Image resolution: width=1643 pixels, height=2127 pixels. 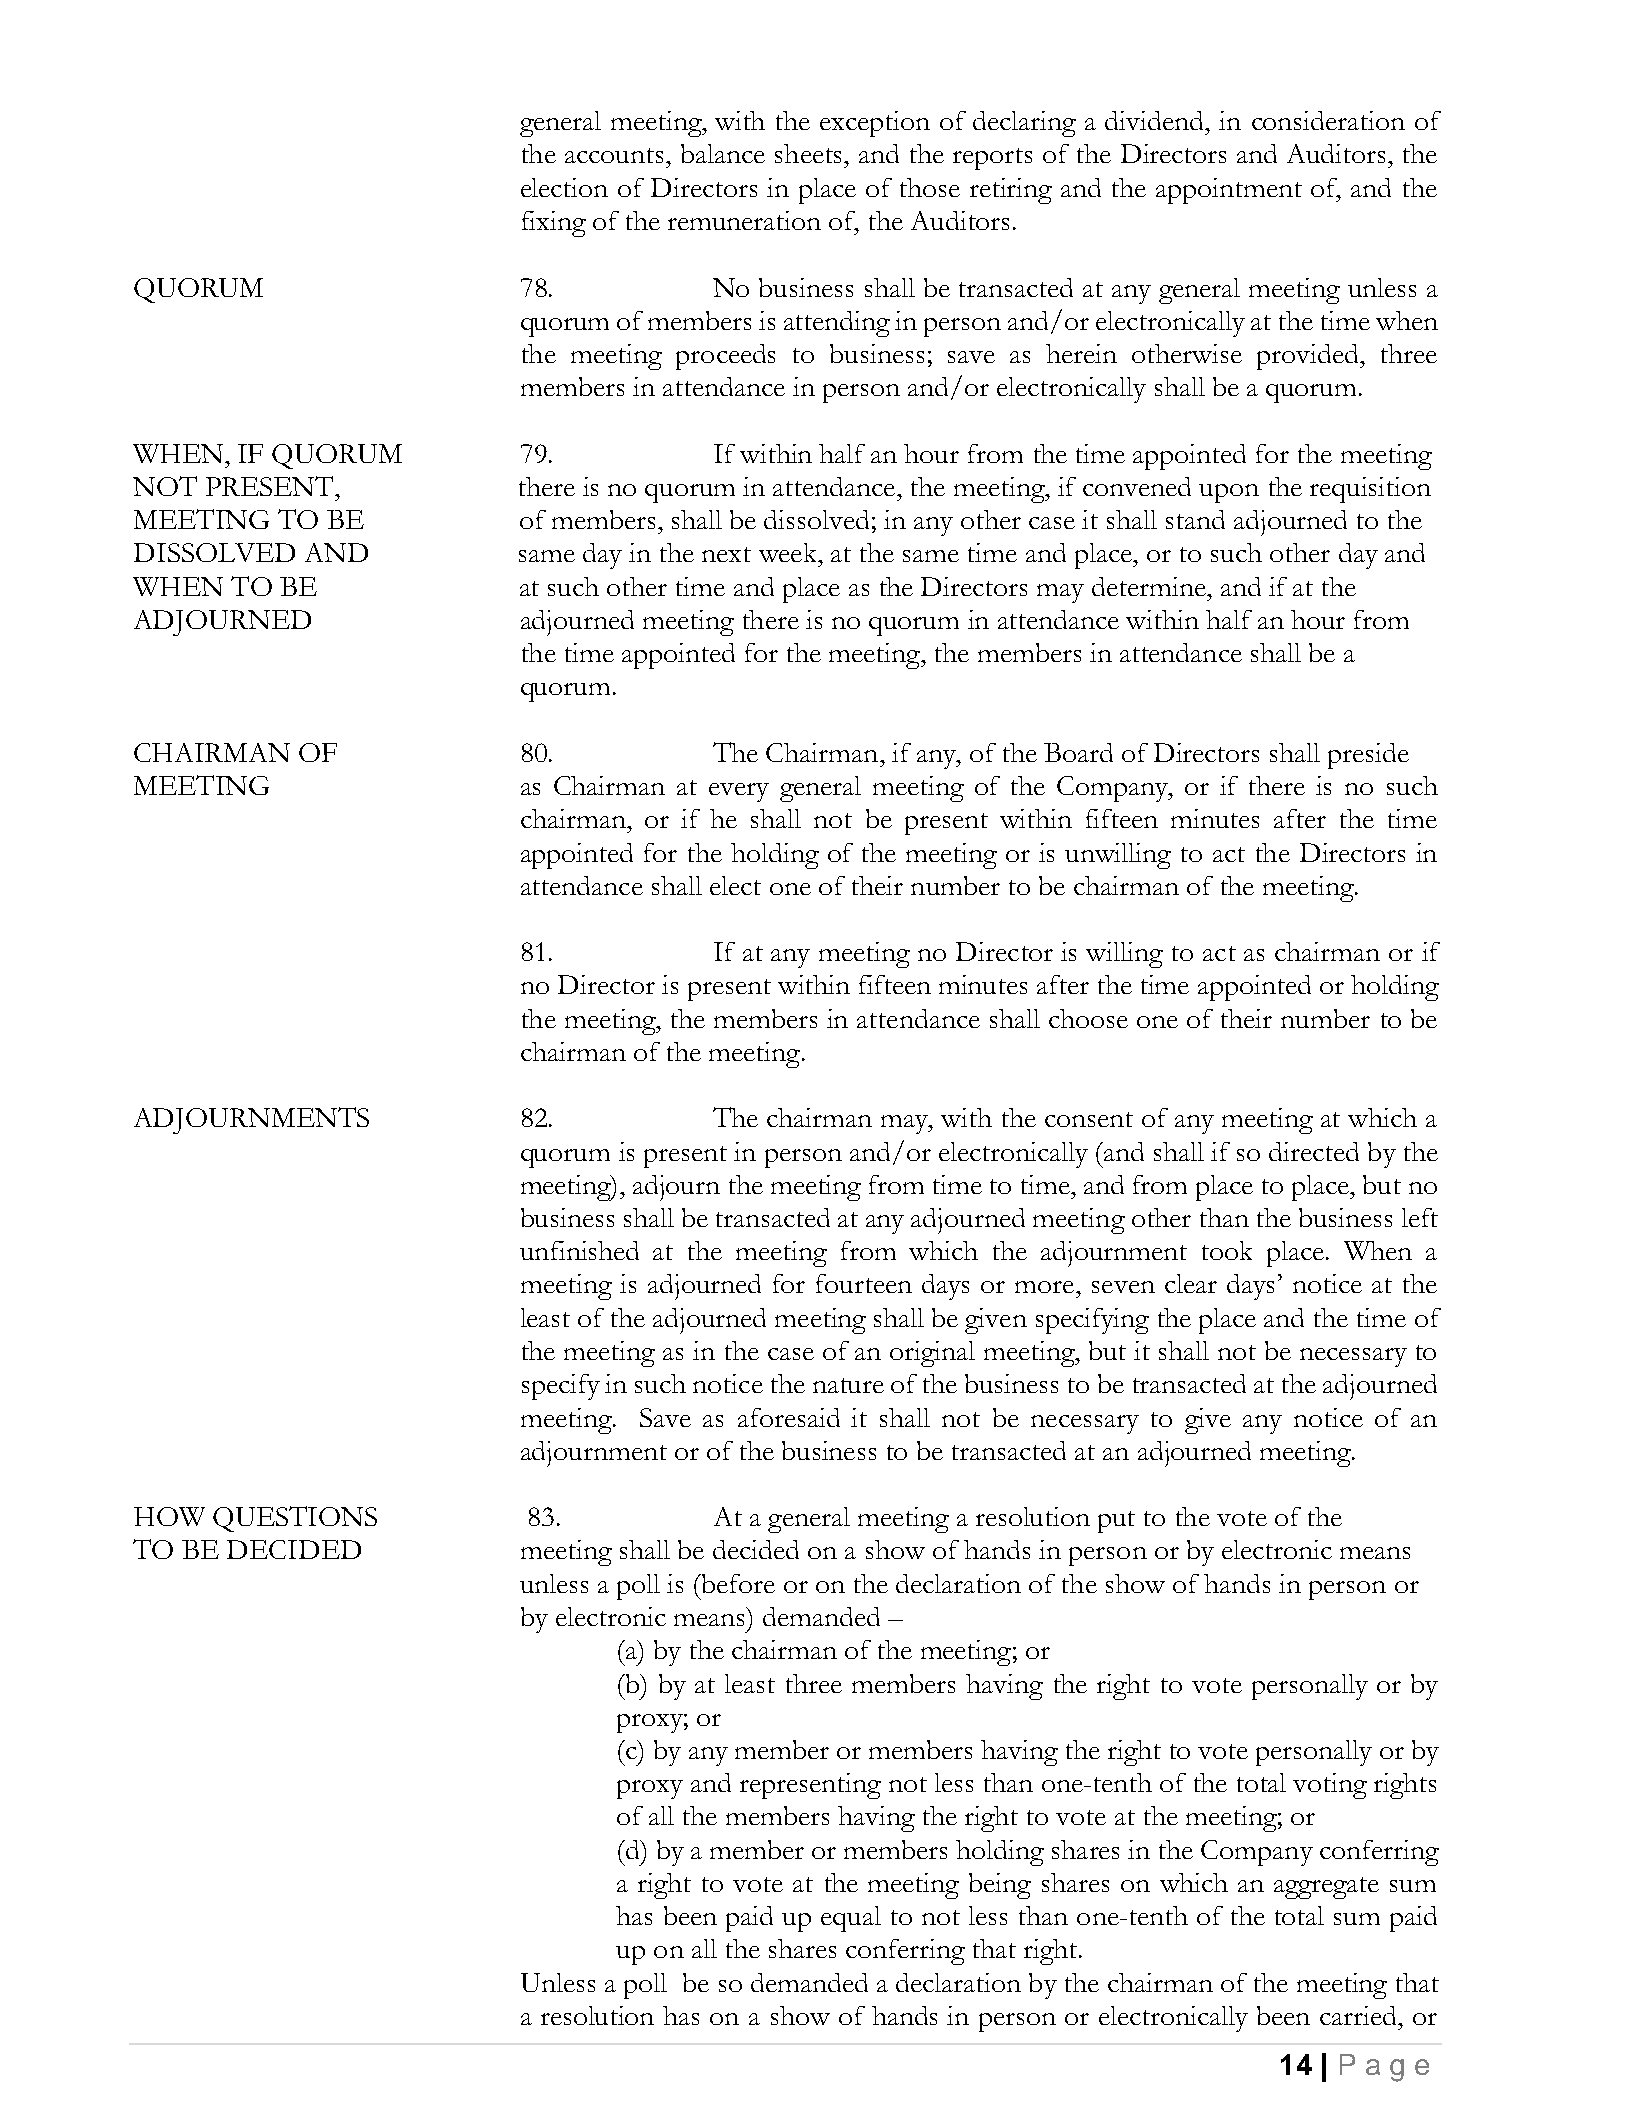 I want to click on being, so click(x=1000, y=1886).
